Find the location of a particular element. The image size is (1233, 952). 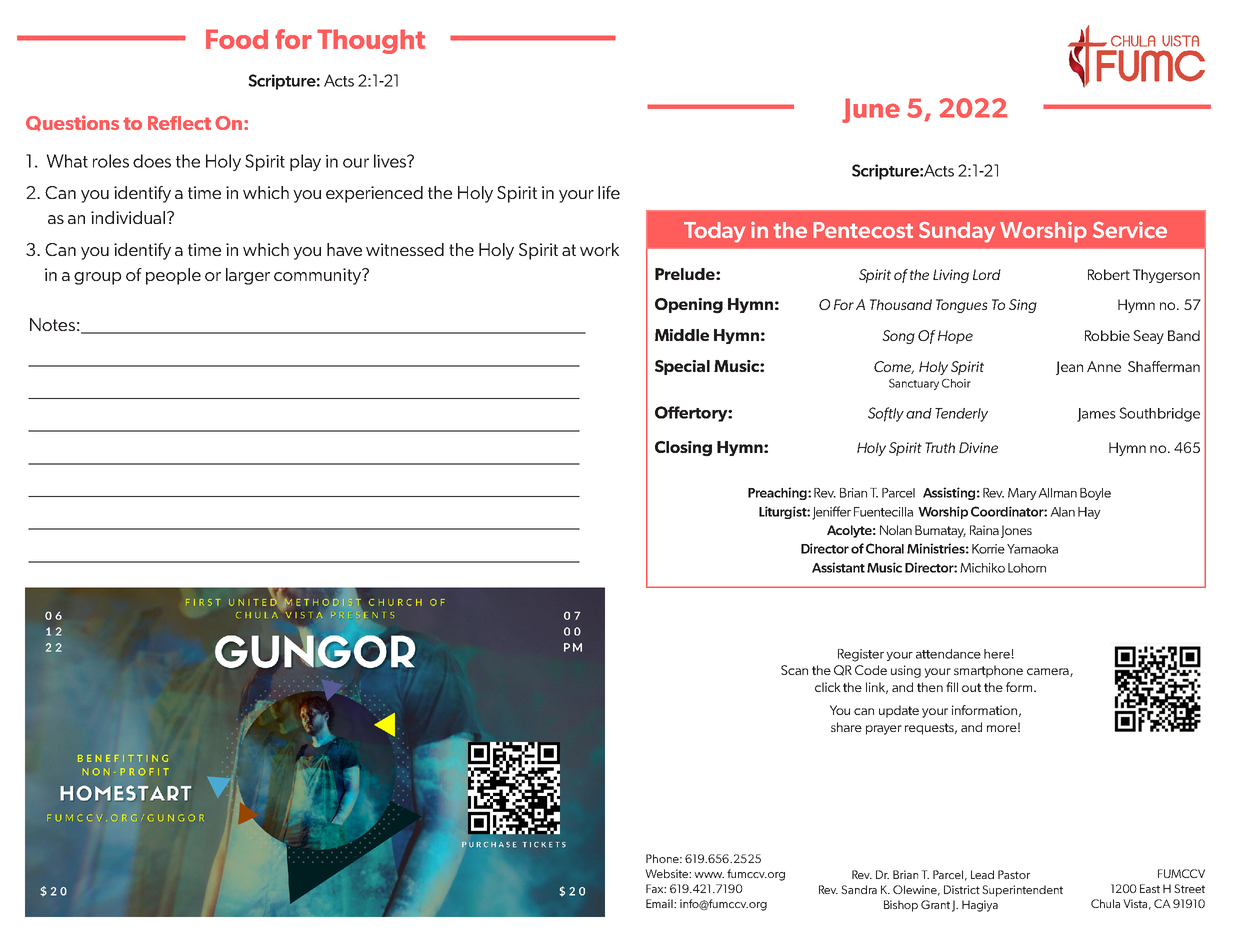

Thought is located at coordinates (371, 41).
